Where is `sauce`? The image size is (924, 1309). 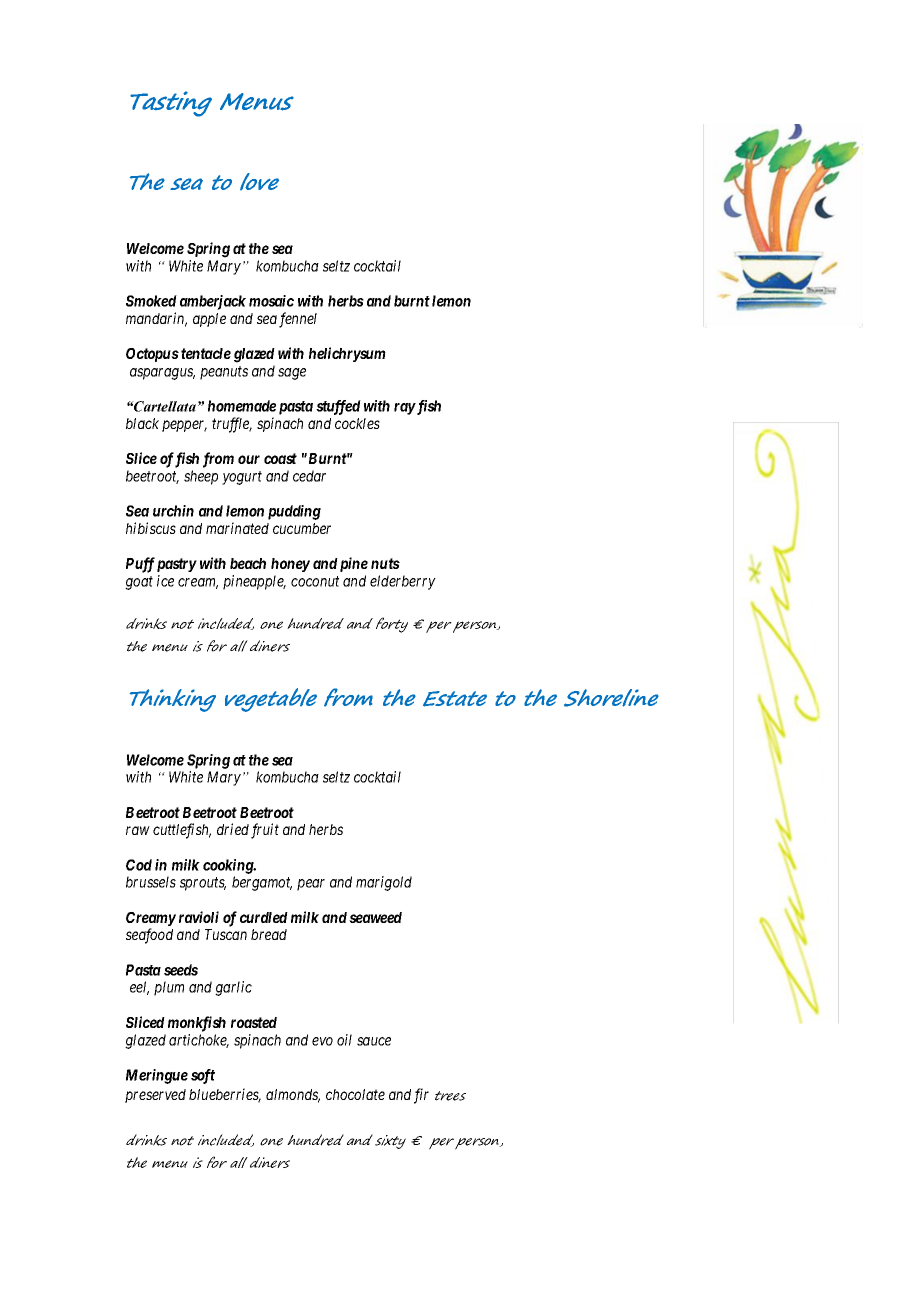 sauce is located at coordinates (374, 1041).
